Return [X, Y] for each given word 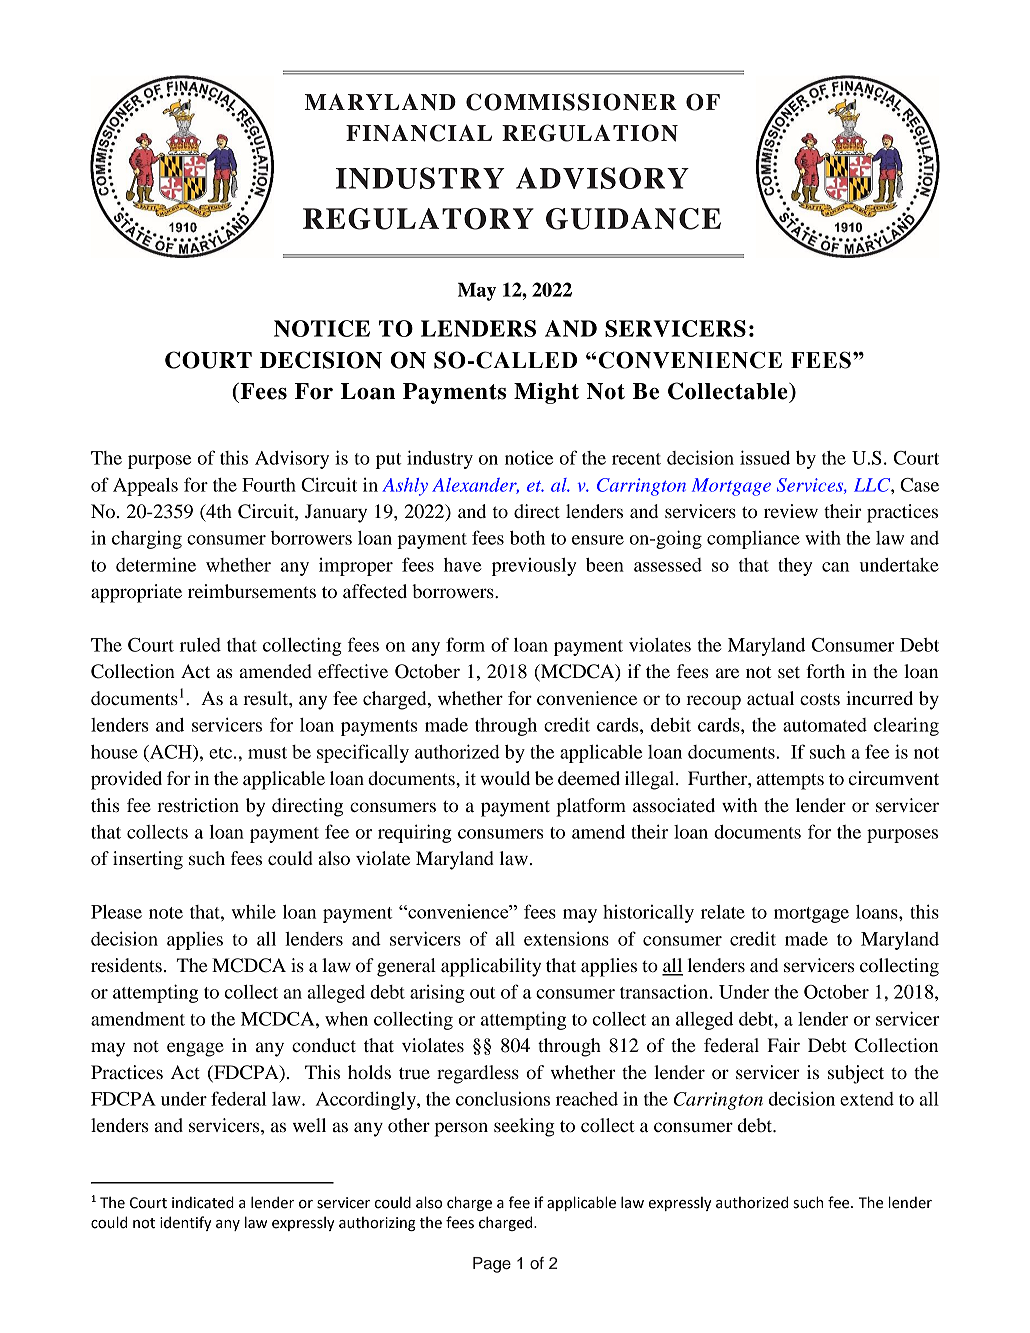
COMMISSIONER [571, 102]
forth [825, 671]
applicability [491, 967]
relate [723, 912]
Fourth [269, 485]
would [505, 778]
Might [546, 393]
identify [186, 1223]
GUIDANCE [633, 219]
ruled [200, 645]
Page [492, 1265]
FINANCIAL [419, 133]
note [166, 913]
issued [765, 457]
